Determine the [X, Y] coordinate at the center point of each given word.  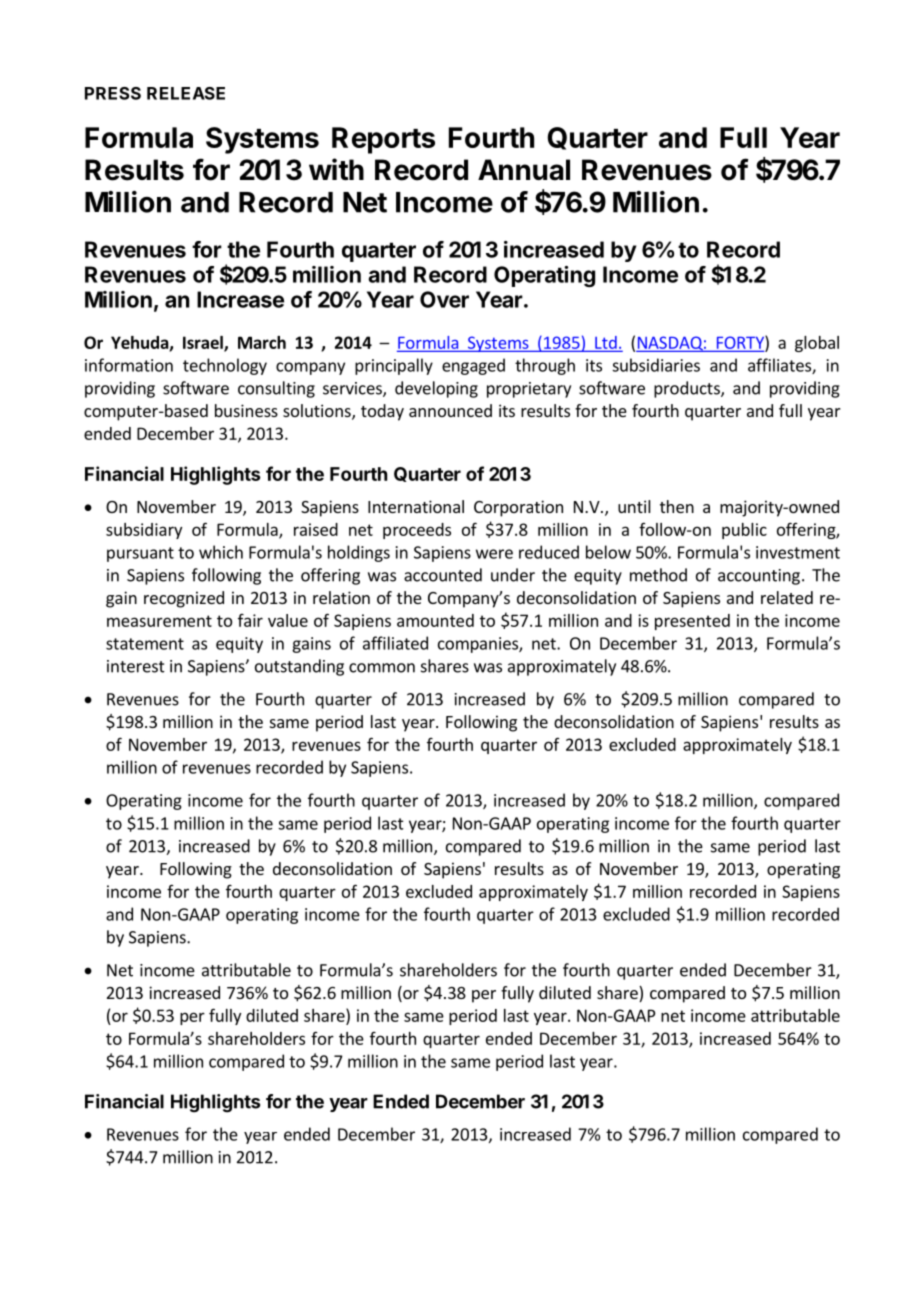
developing [436, 389]
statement [145, 644]
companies [479, 645]
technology [225, 366]
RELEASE [186, 93]
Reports [383, 140]
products [688, 389]
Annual [524, 170]
